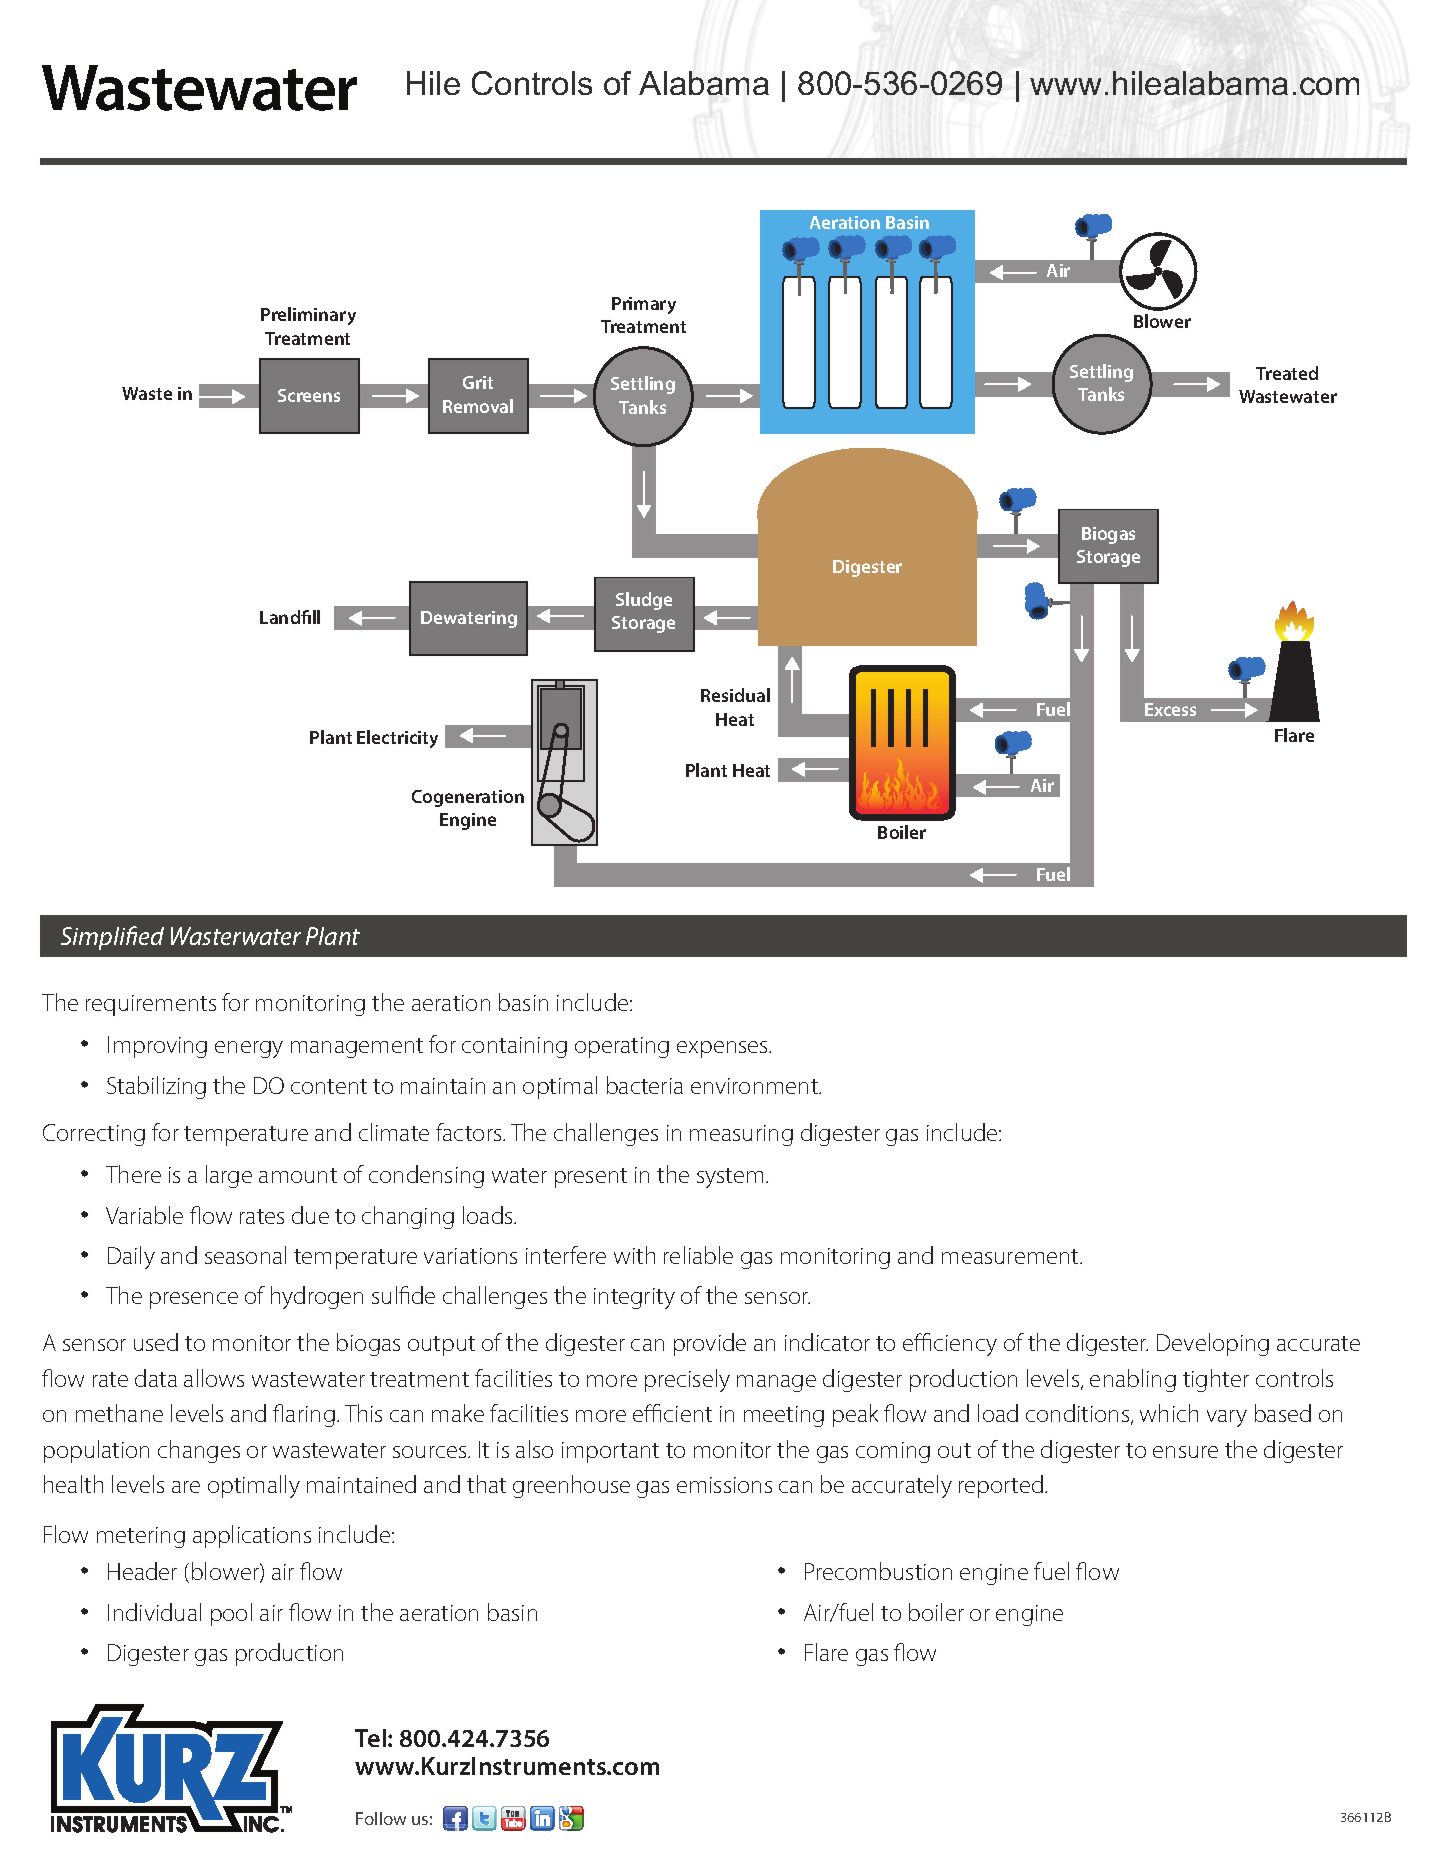 The width and height of the screenshot is (1447, 1872). What do you see at coordinates (644, 305) in the screenshot?
I see `Primary` at bounding box center [644, 305].
